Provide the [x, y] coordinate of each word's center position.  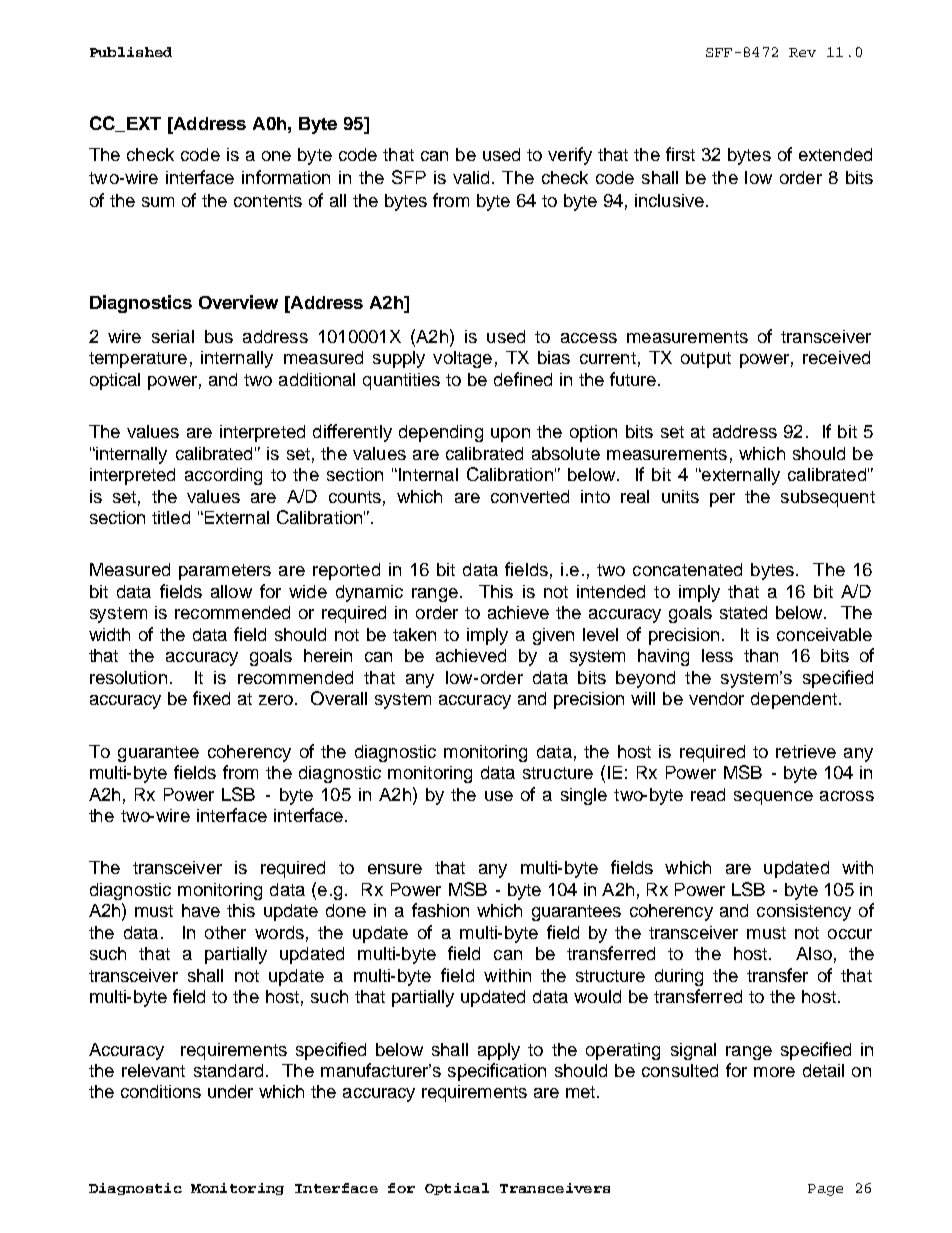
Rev [802, 52]
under [230, 1091]
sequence [773, 798]
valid [471, 177]
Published [131, 52]
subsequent [828, 498]
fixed [211, 698]
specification [497, 1072]
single [584, 796]
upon [510, 435]
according [223, 476]
